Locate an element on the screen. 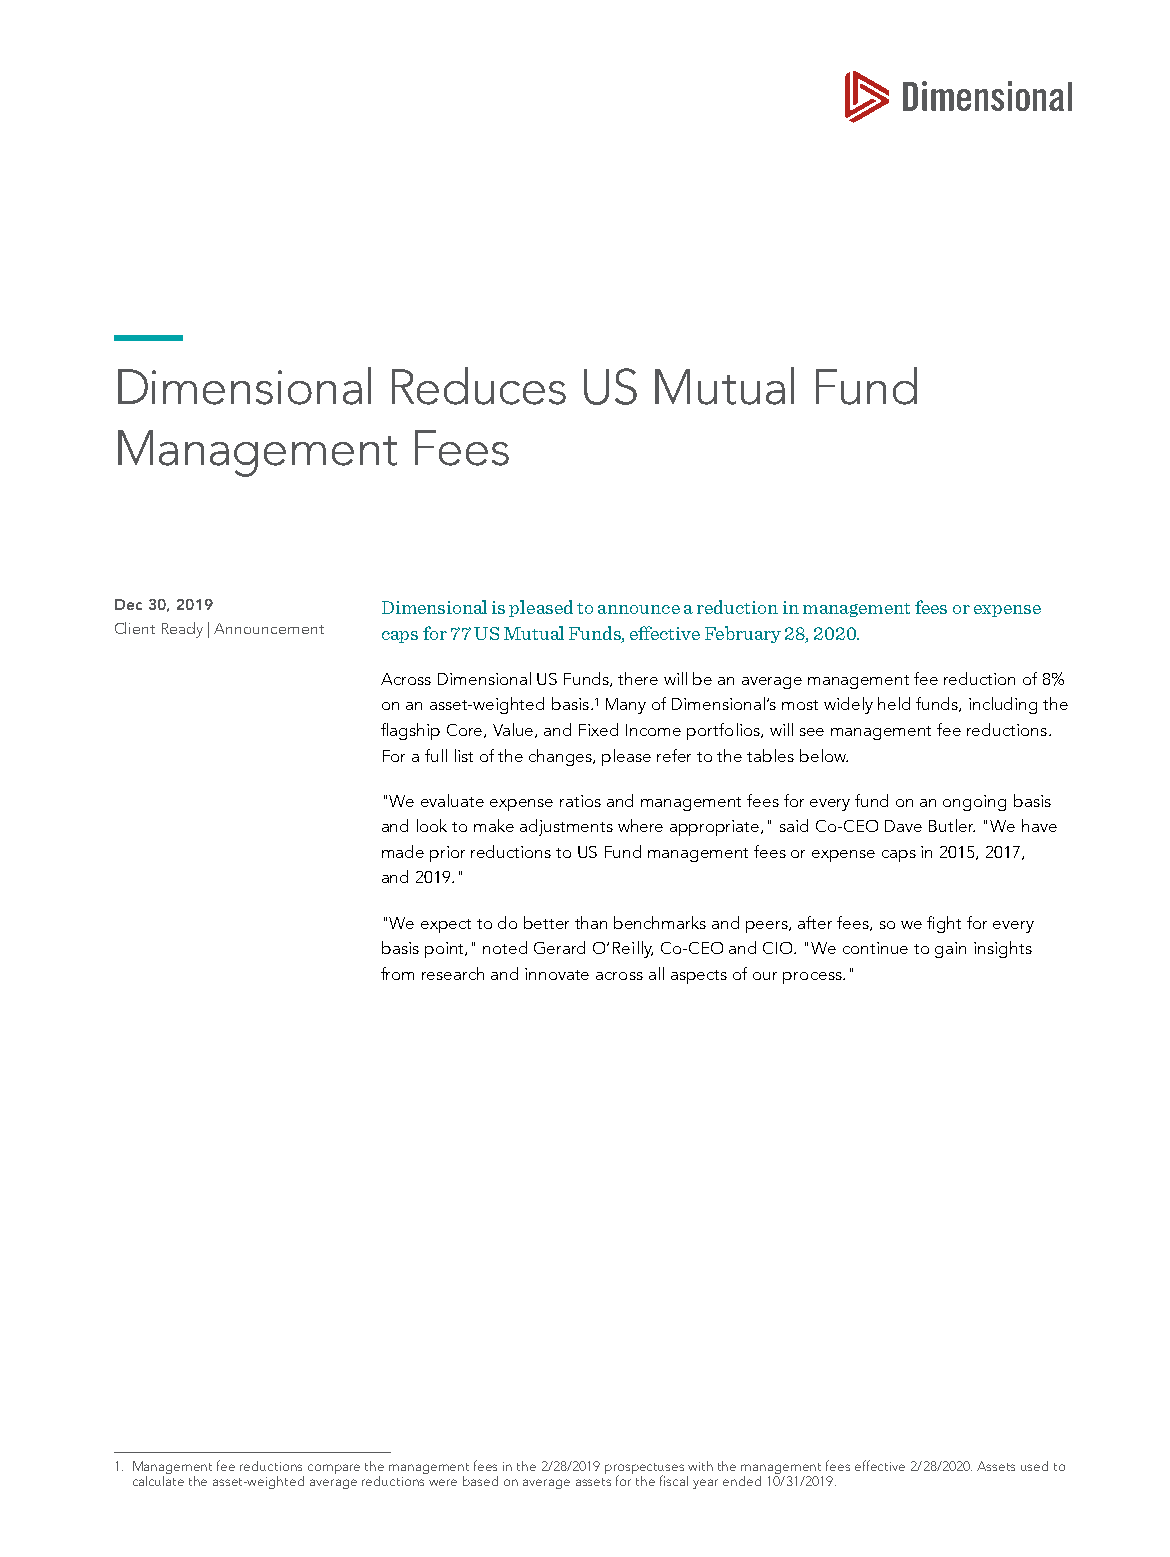 This screenshot has width=1170, height=1557. innovate is located at coordinates (557, 974).
